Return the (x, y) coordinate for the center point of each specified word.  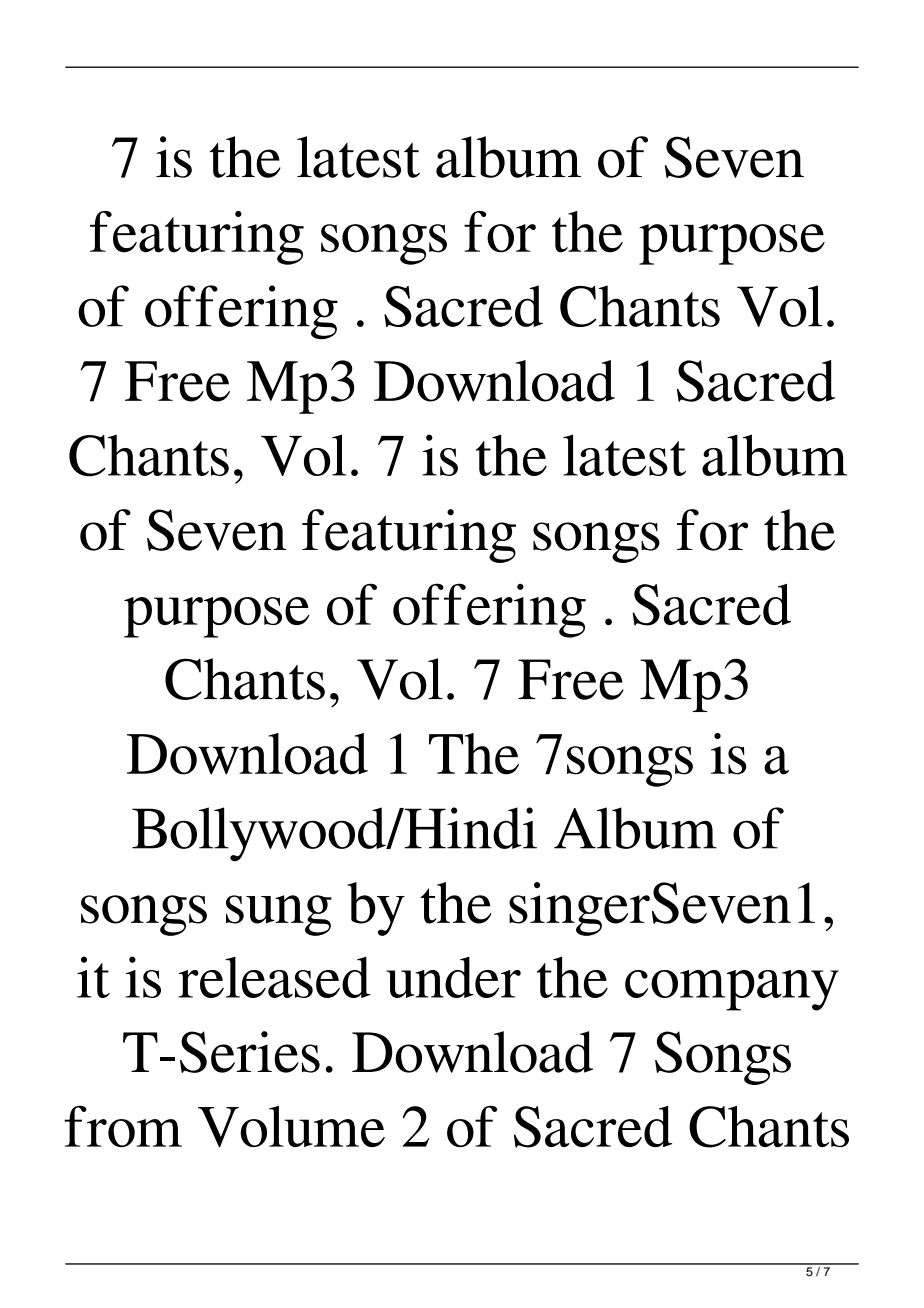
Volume (291, 1127)
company (732, 990)
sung (279, 915)
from (123, 1126)
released (274, 977)
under (453, 977)
